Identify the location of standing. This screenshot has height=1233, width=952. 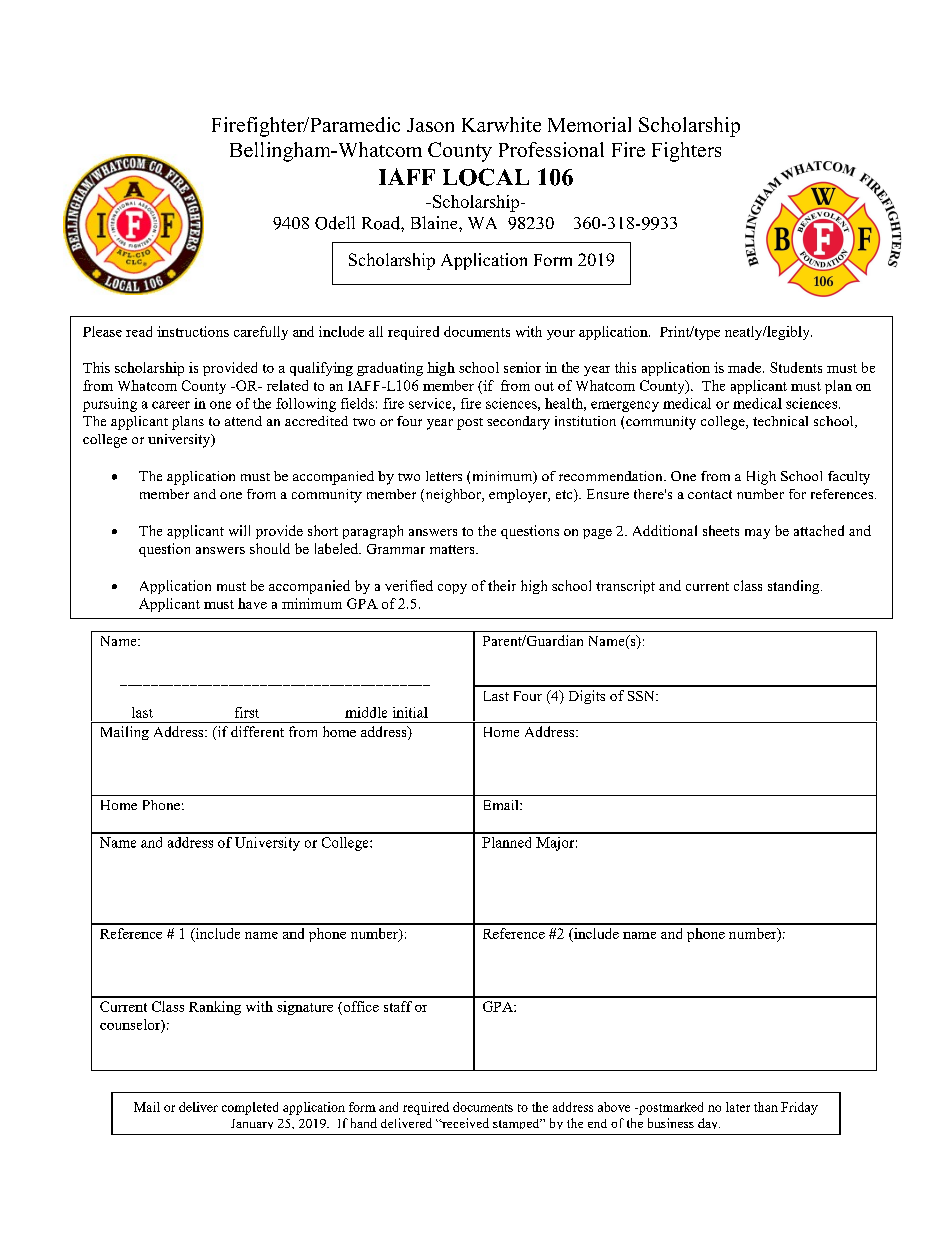
(795, 587).
